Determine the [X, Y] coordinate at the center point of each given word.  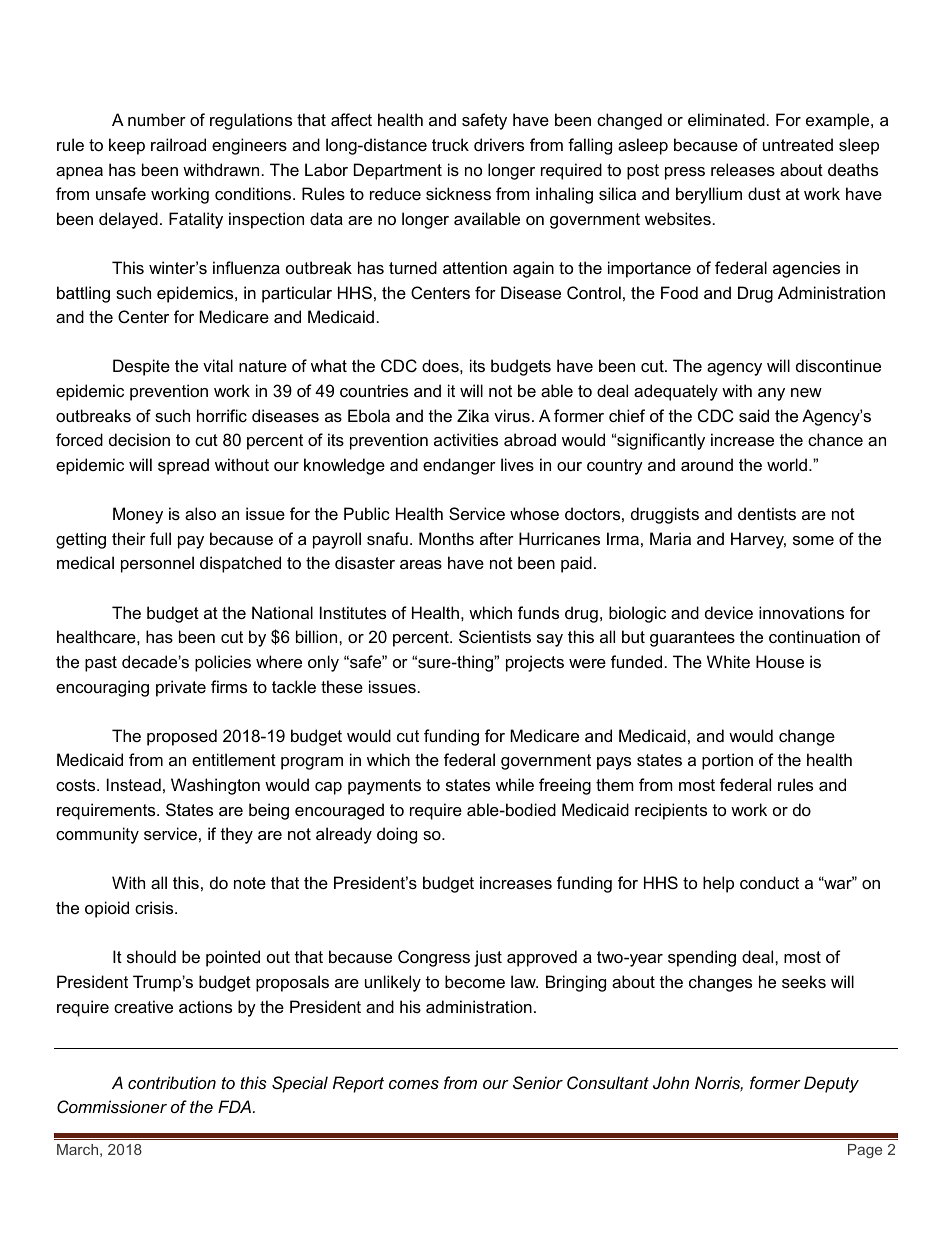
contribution [172, 1082]
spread [183, 466]
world [787, 464]
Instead [134, 784]
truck [450, 144]
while [515, 784]
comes [414, 1084]
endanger [459, 466]
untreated [798, 144]
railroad [178, 144]
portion [727, 761]
